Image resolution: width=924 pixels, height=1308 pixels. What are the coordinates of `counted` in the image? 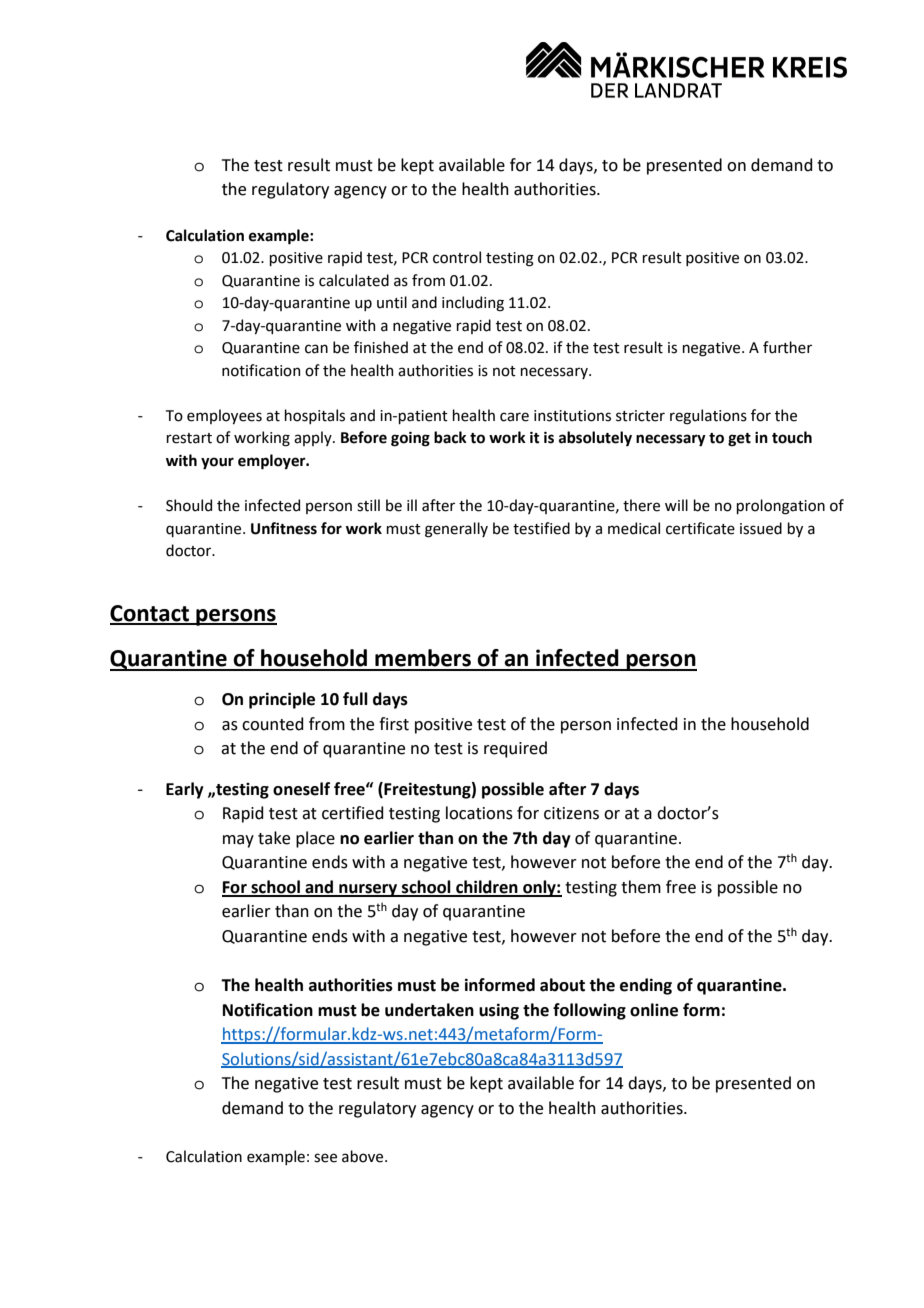 It's located at (273, 724).
